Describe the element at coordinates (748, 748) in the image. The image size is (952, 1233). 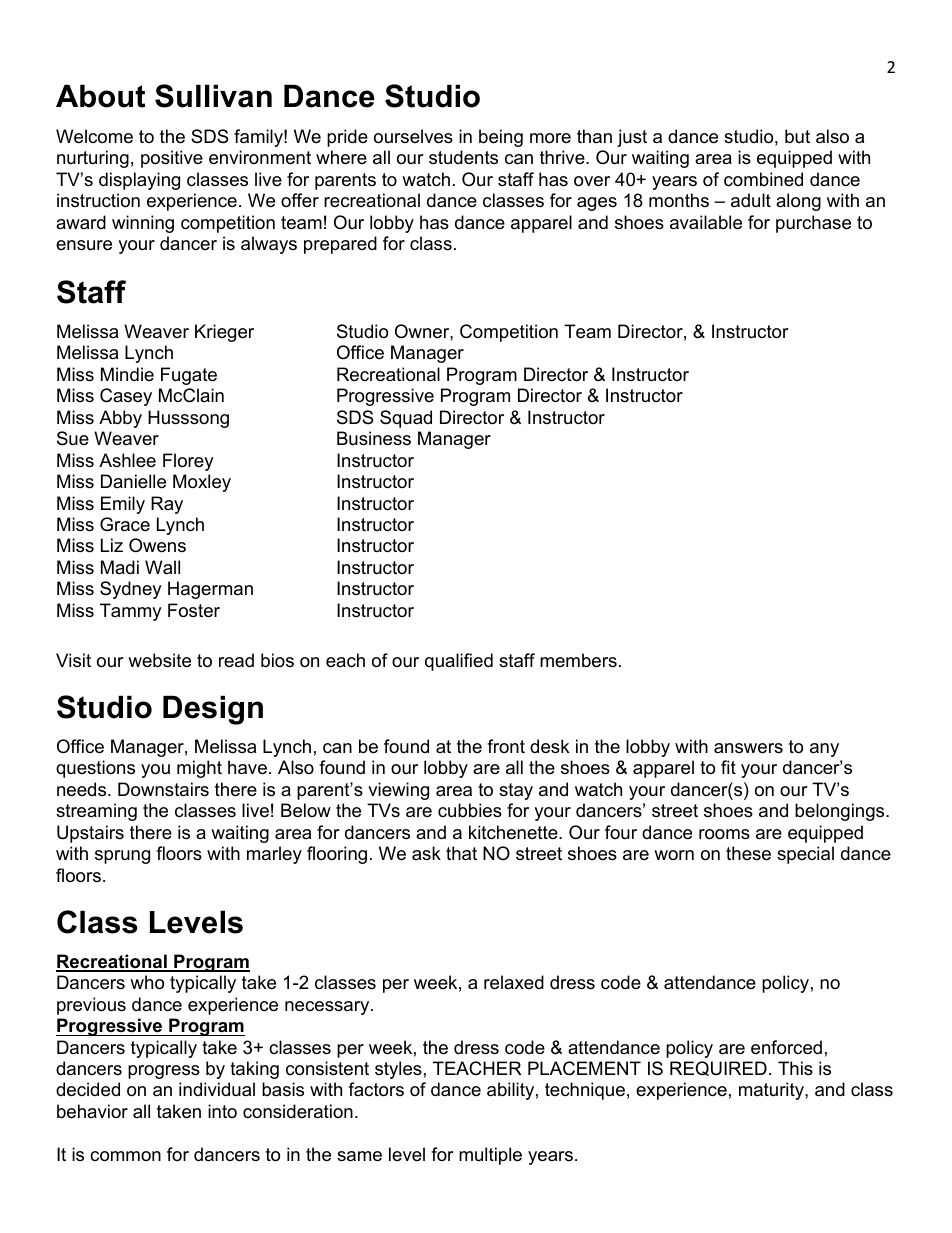
I see `answers` at that location.
